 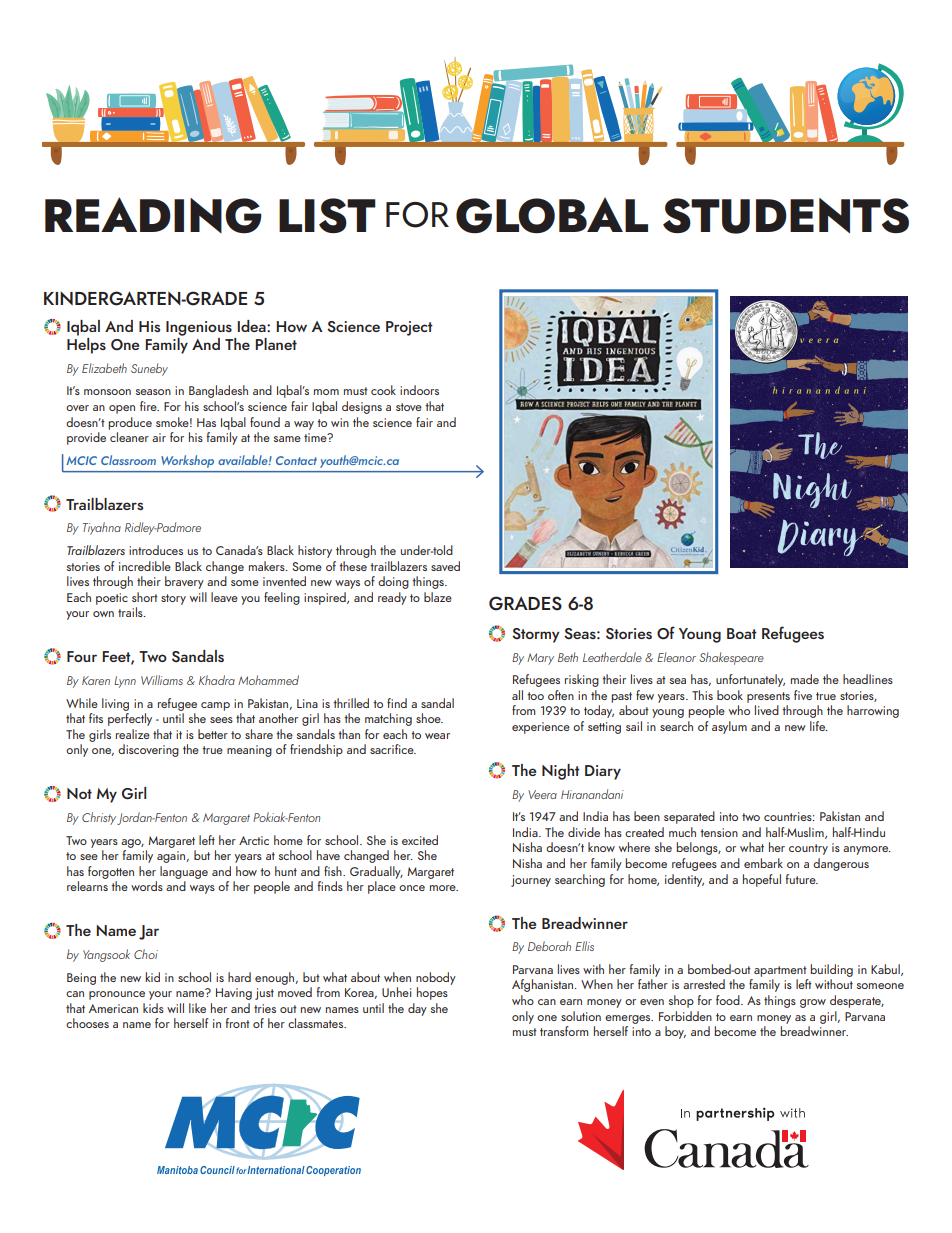 I want to click on tension, so click(x=719, y=832).
